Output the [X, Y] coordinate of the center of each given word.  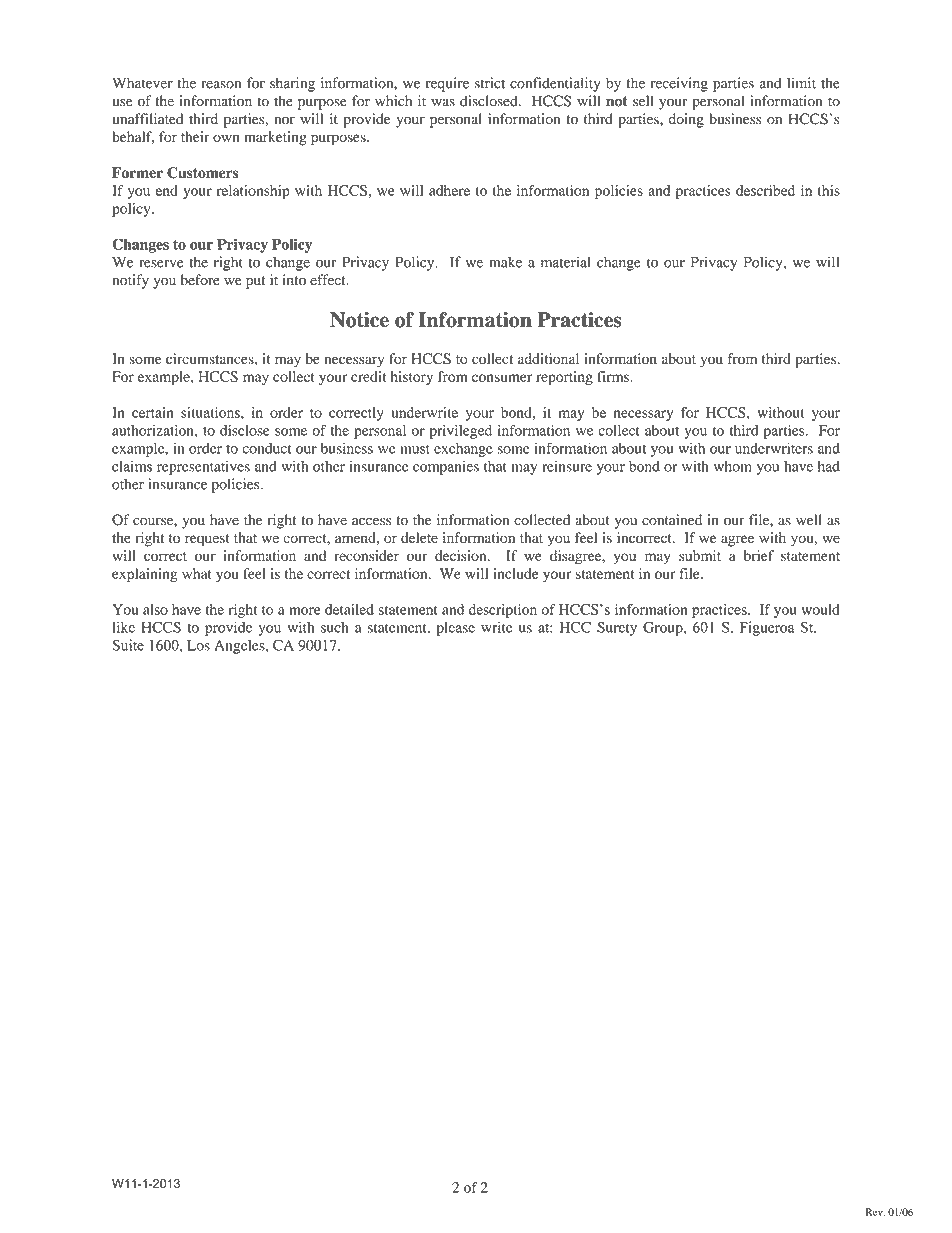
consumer [502, 378]
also [155, 609]
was [443, 103]
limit [801, 83]
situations [211, 412]
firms [614, 376]
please [455, 629]
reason [221, 85]
